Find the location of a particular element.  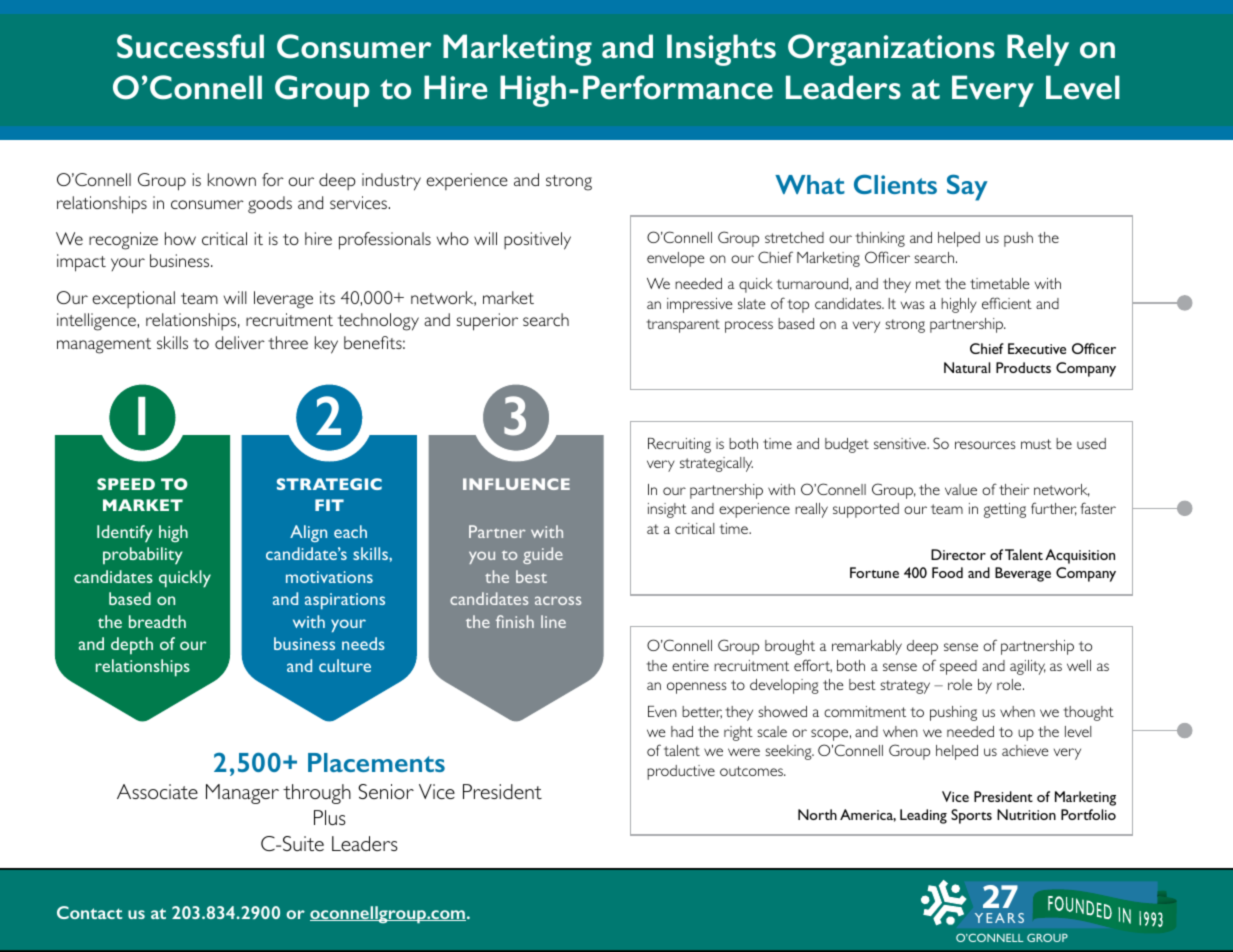

North is located at coordinates (817, 814).
